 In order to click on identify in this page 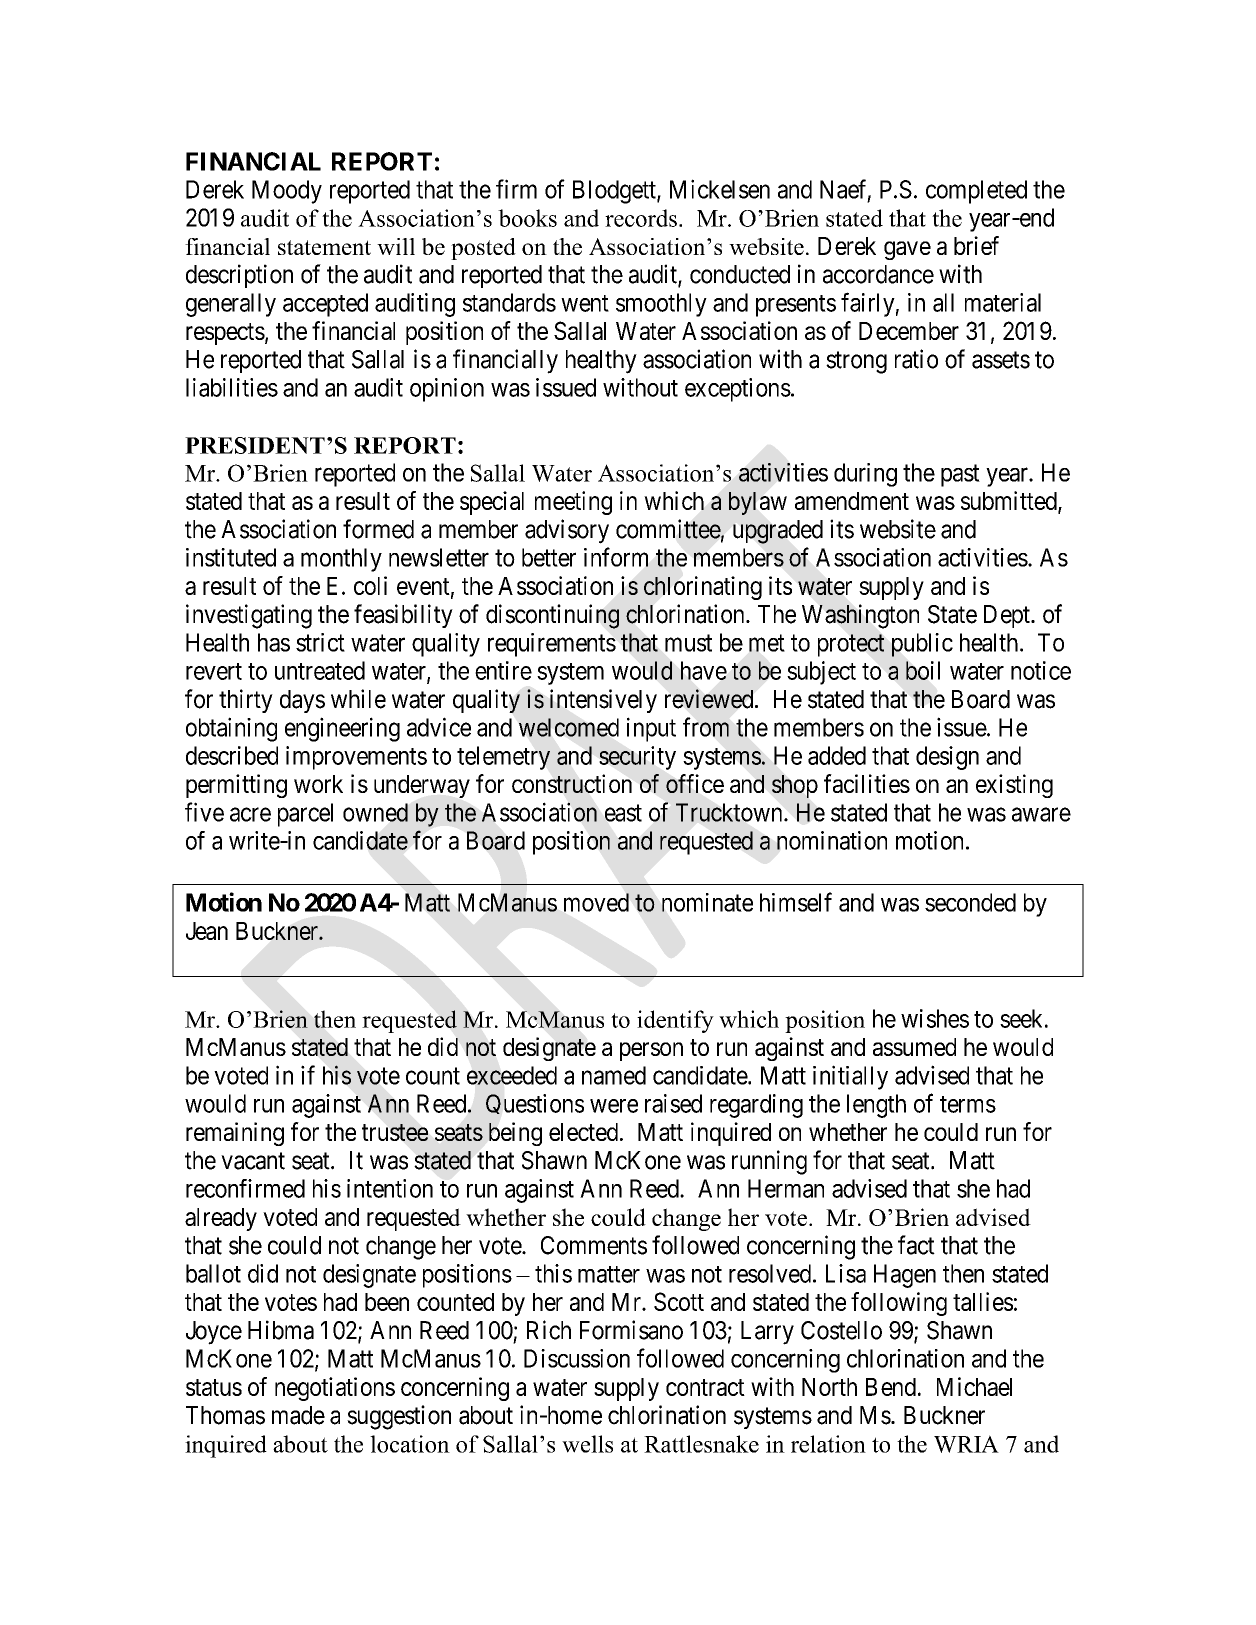, I will do `click(675, 1021)`.
